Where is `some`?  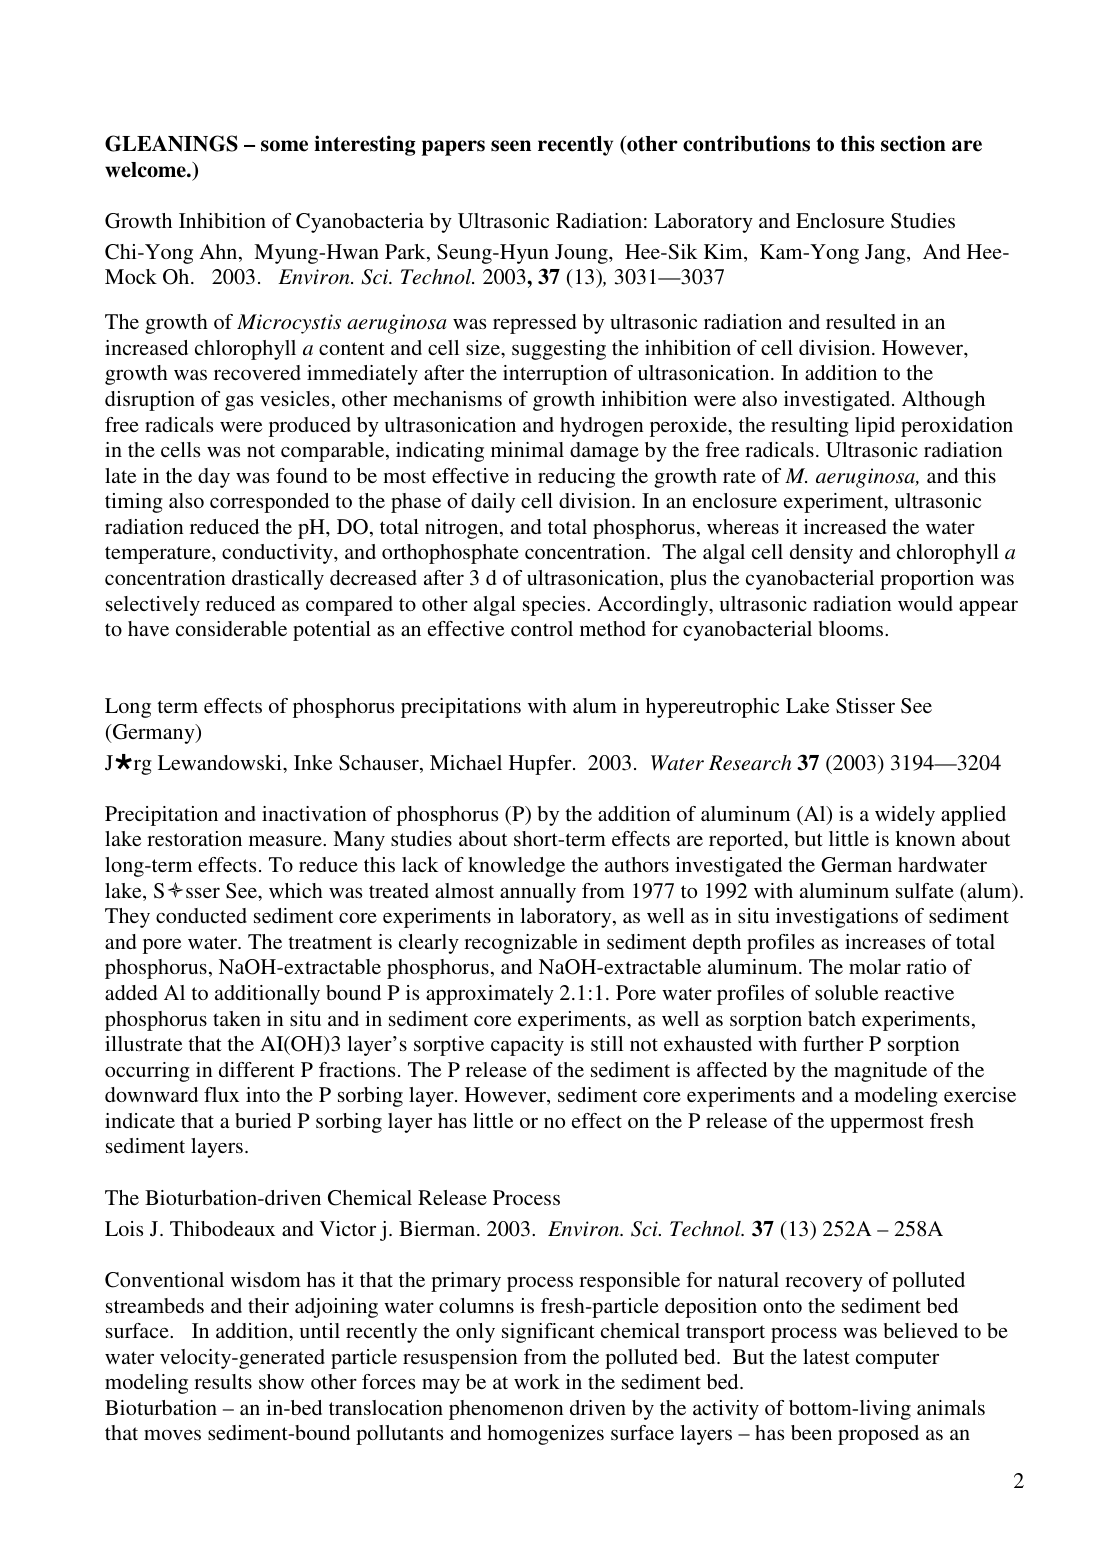
some is located at coordinates (284, 146).
